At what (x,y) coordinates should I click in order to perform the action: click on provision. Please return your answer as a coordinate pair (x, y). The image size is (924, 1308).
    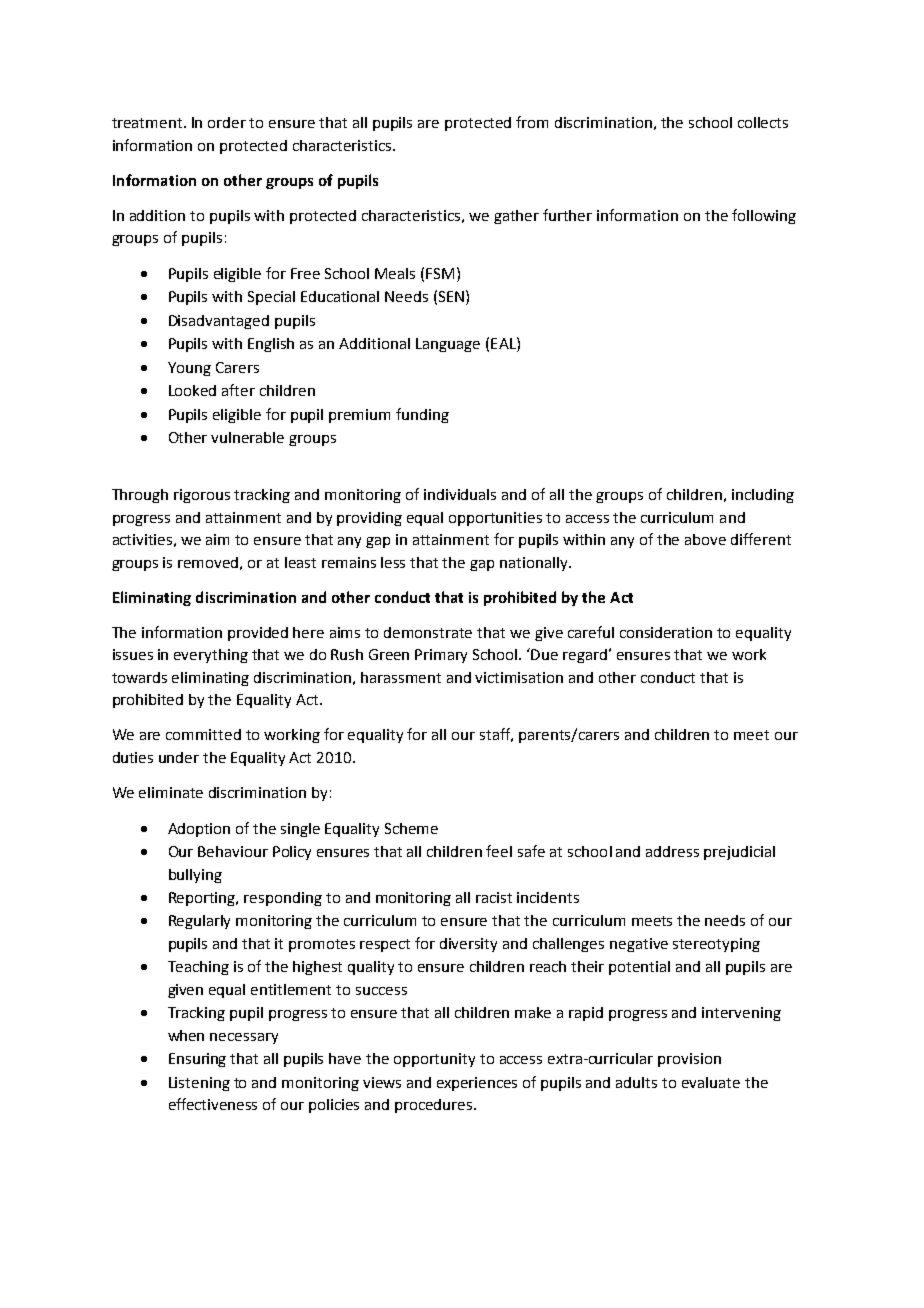
    Looking at the image, I should click on (689, 1060).
